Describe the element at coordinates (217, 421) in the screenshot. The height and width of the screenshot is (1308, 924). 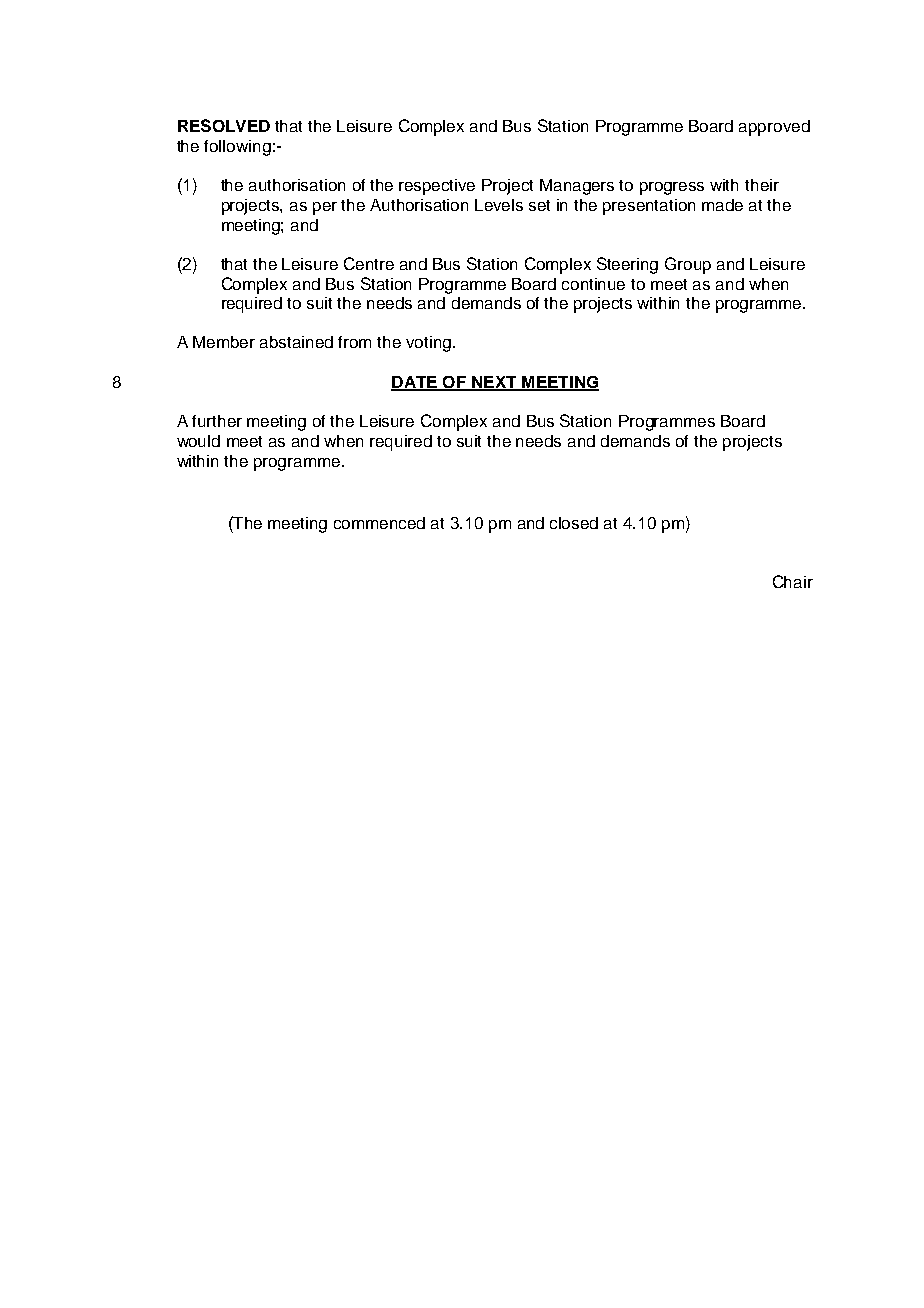
I see `further` at that location.
